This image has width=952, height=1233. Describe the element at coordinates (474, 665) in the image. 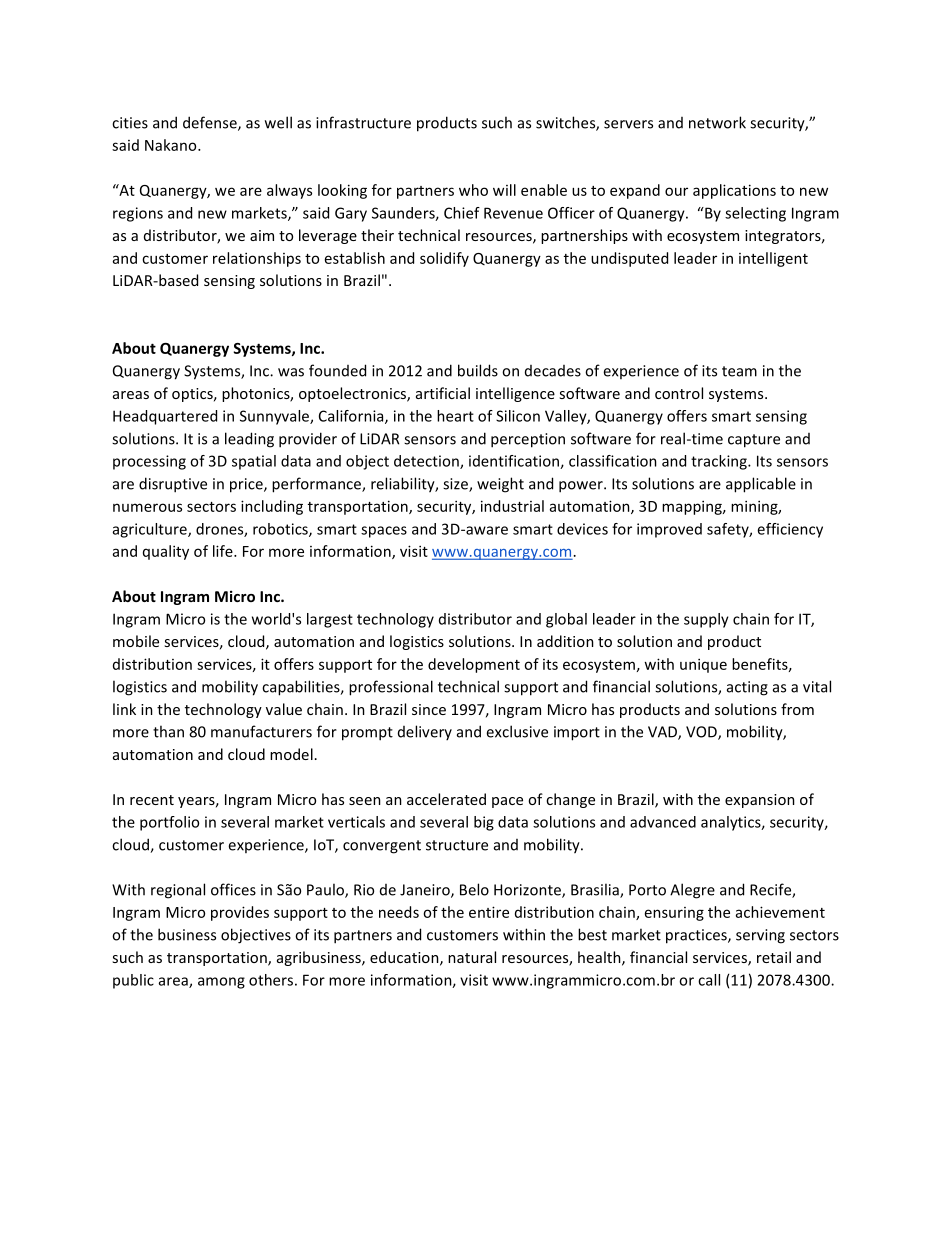

I see `development` at that location.
